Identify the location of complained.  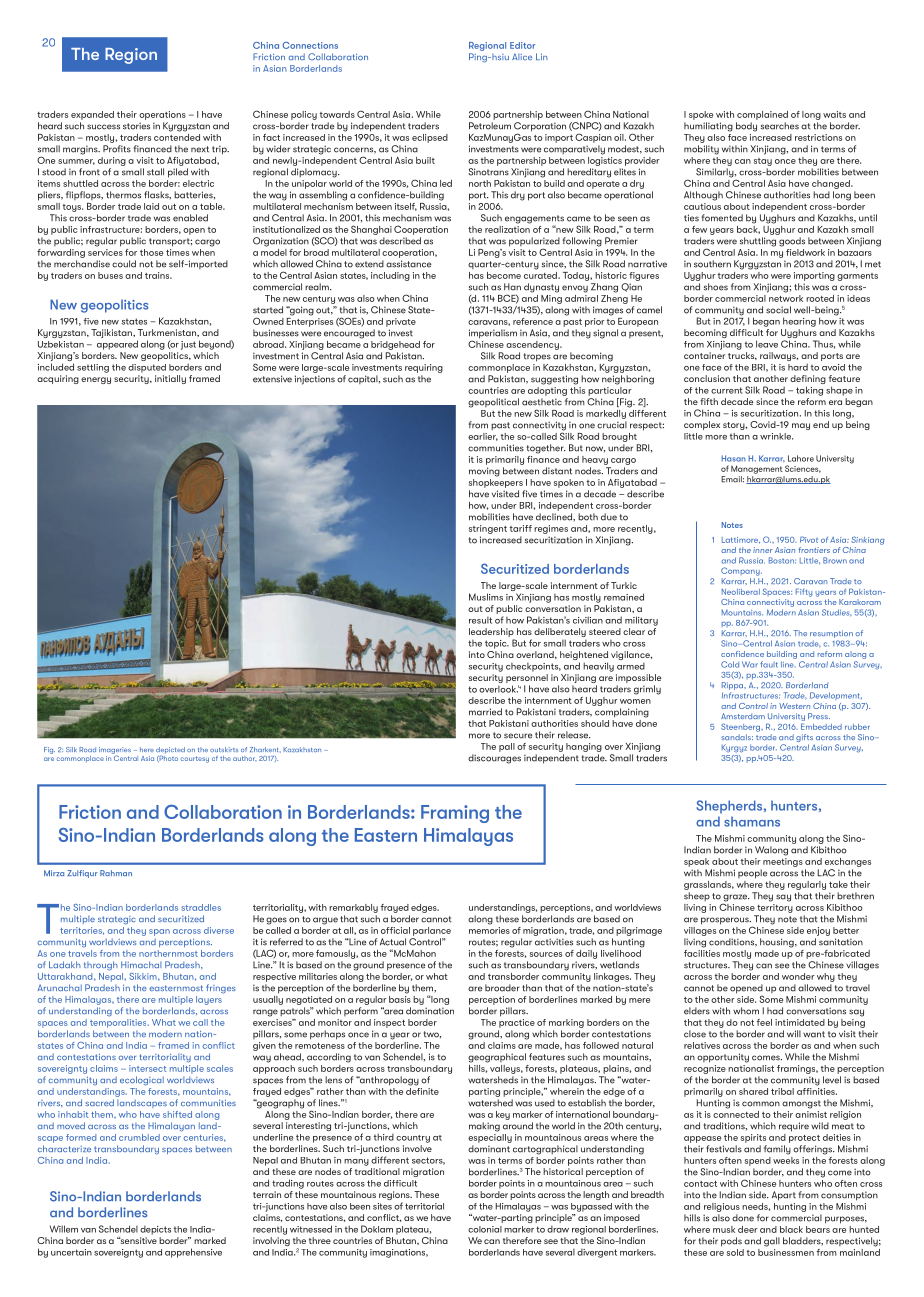
(762, 115).
